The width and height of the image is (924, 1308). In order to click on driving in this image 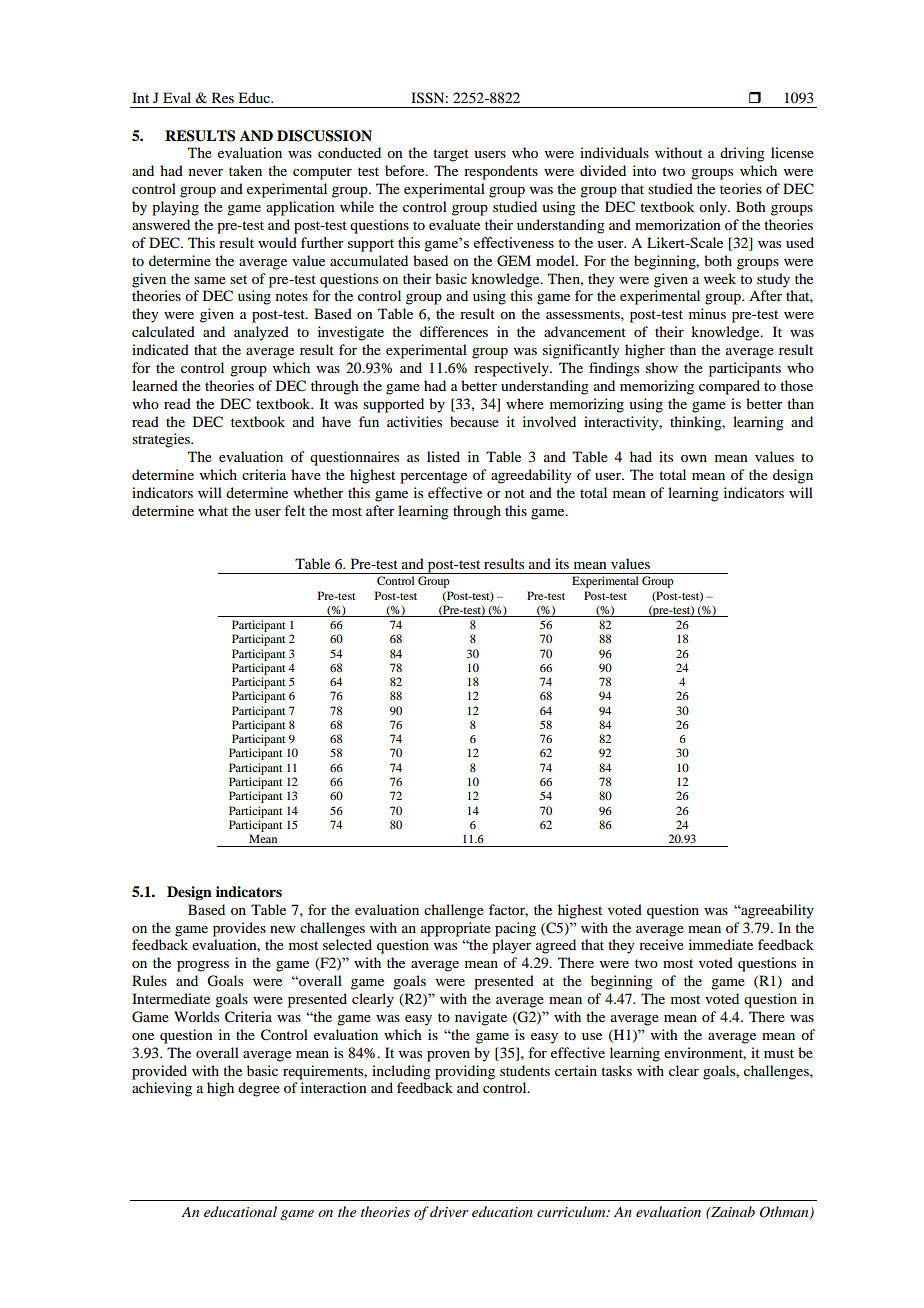, I will do `click(742, 154)`.
